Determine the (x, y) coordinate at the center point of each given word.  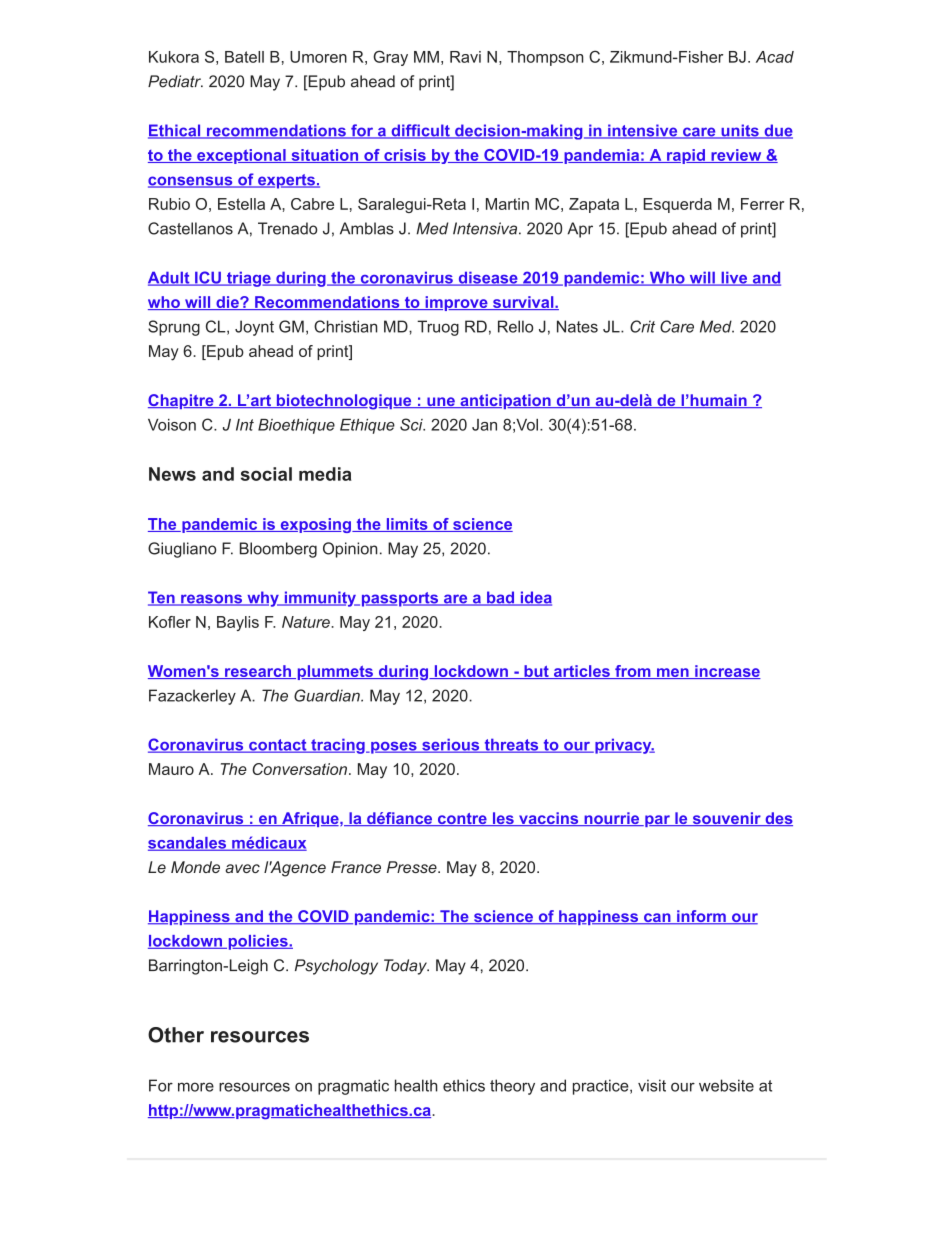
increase (726, 672)
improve (456, 303)
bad (500, 598)
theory (512, 1087)
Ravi (465, 57)
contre (462, 819)
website (726, 1085)
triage (248, 279)
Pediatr (175, 81)
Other (176, 1035)
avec (242, 868)
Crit (642, 326)
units (740, 131)
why (263, 599)
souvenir (726, 819)
